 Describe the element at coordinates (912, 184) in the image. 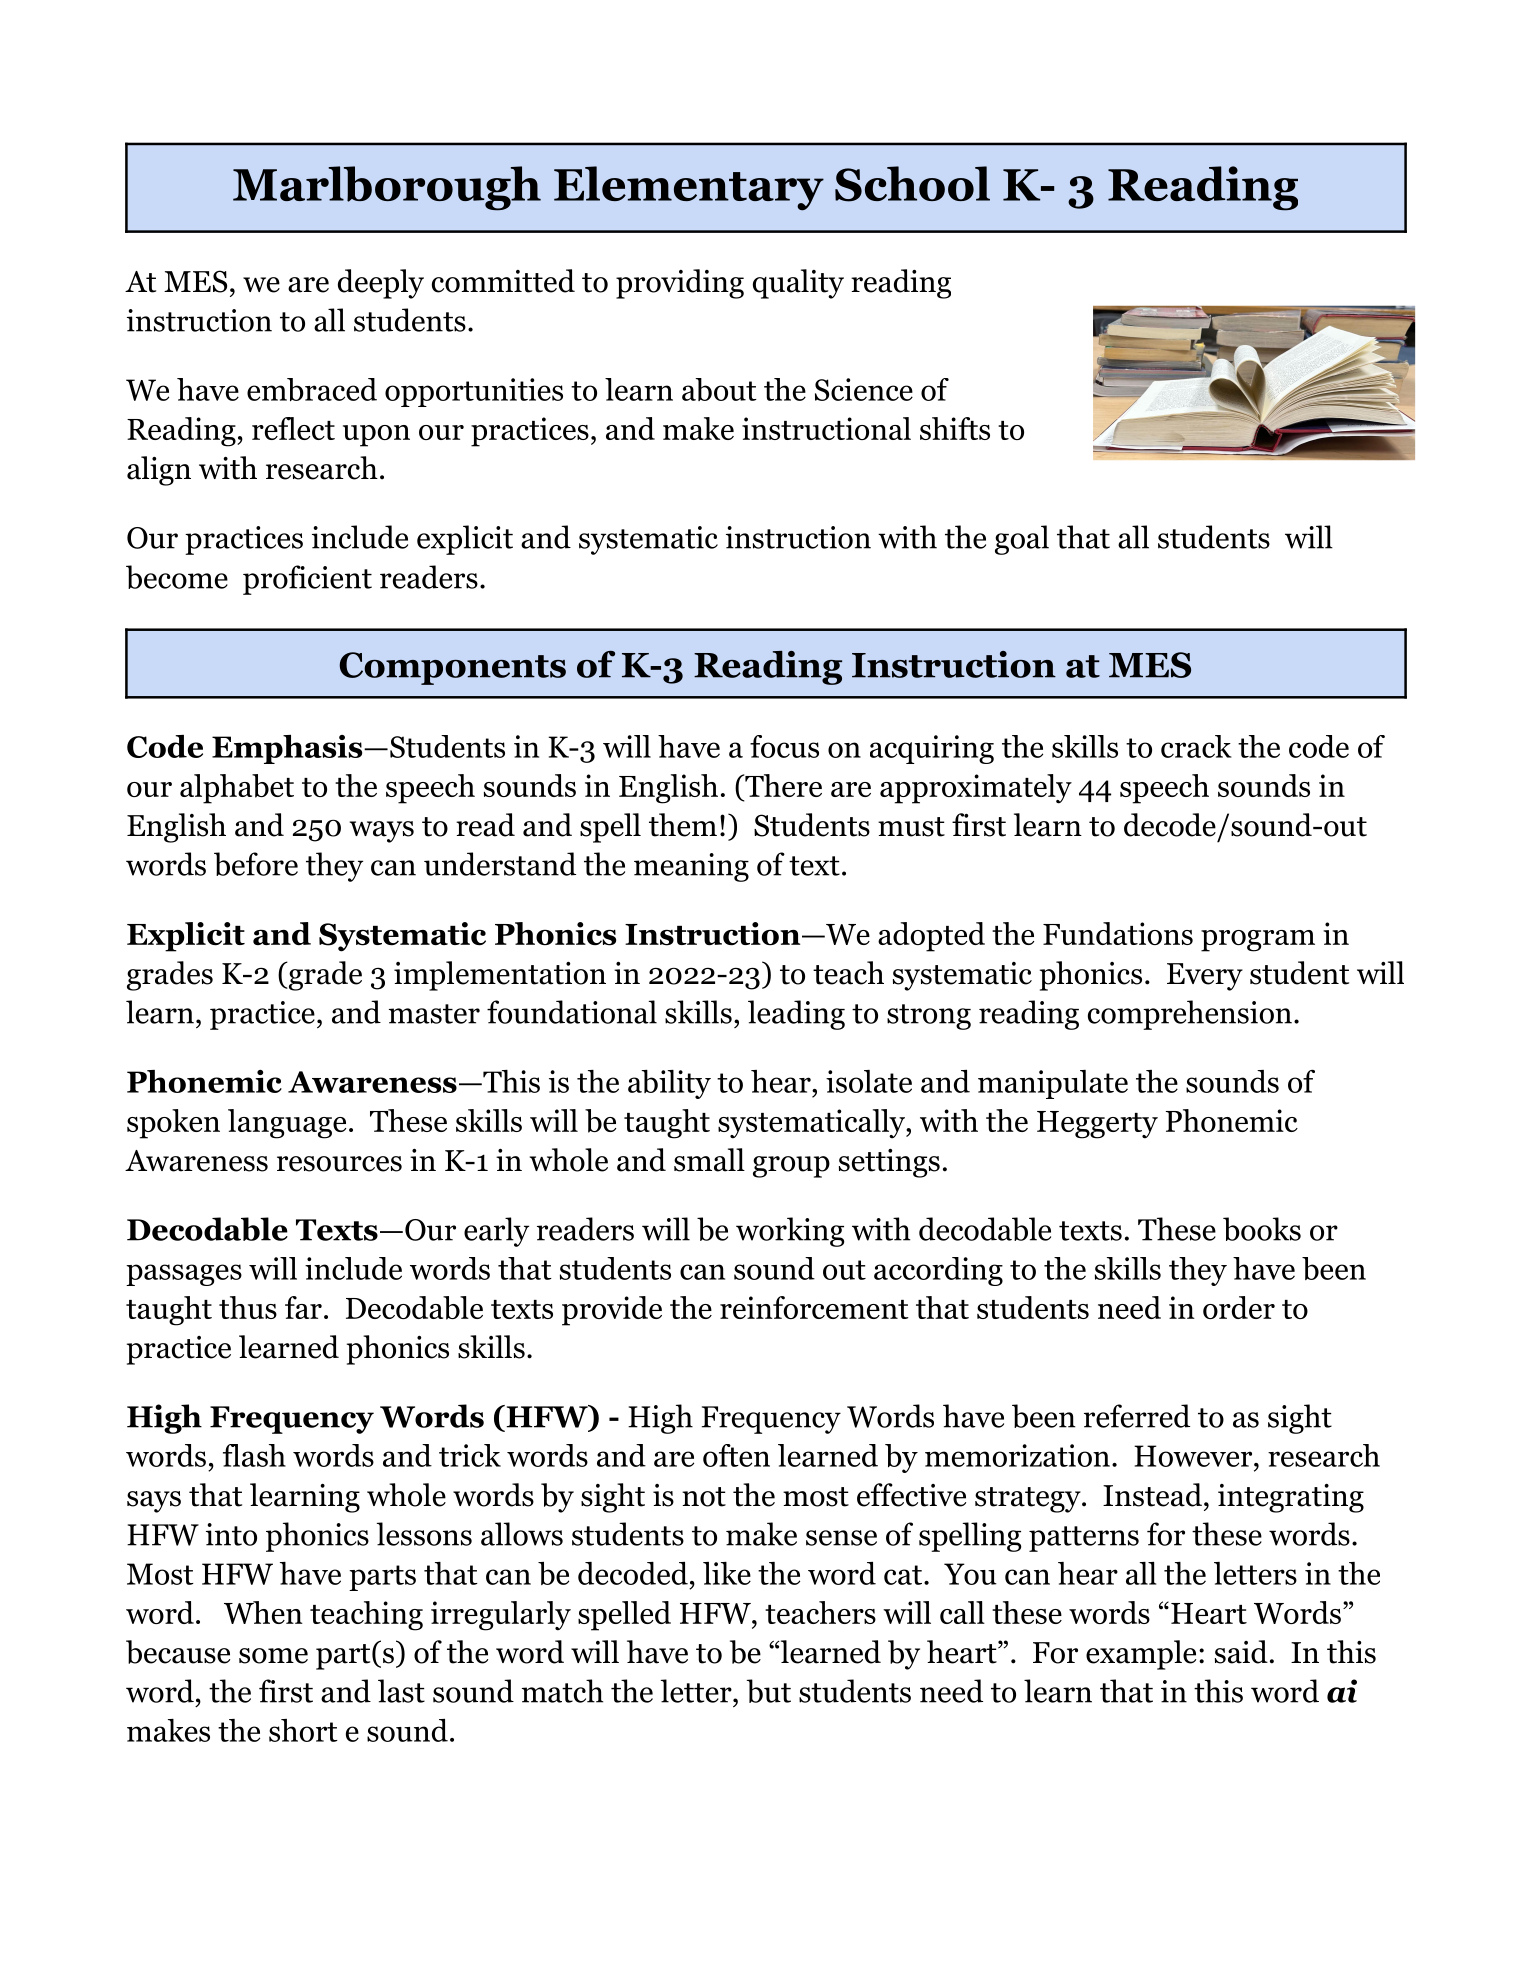

I see `School` at that location.
